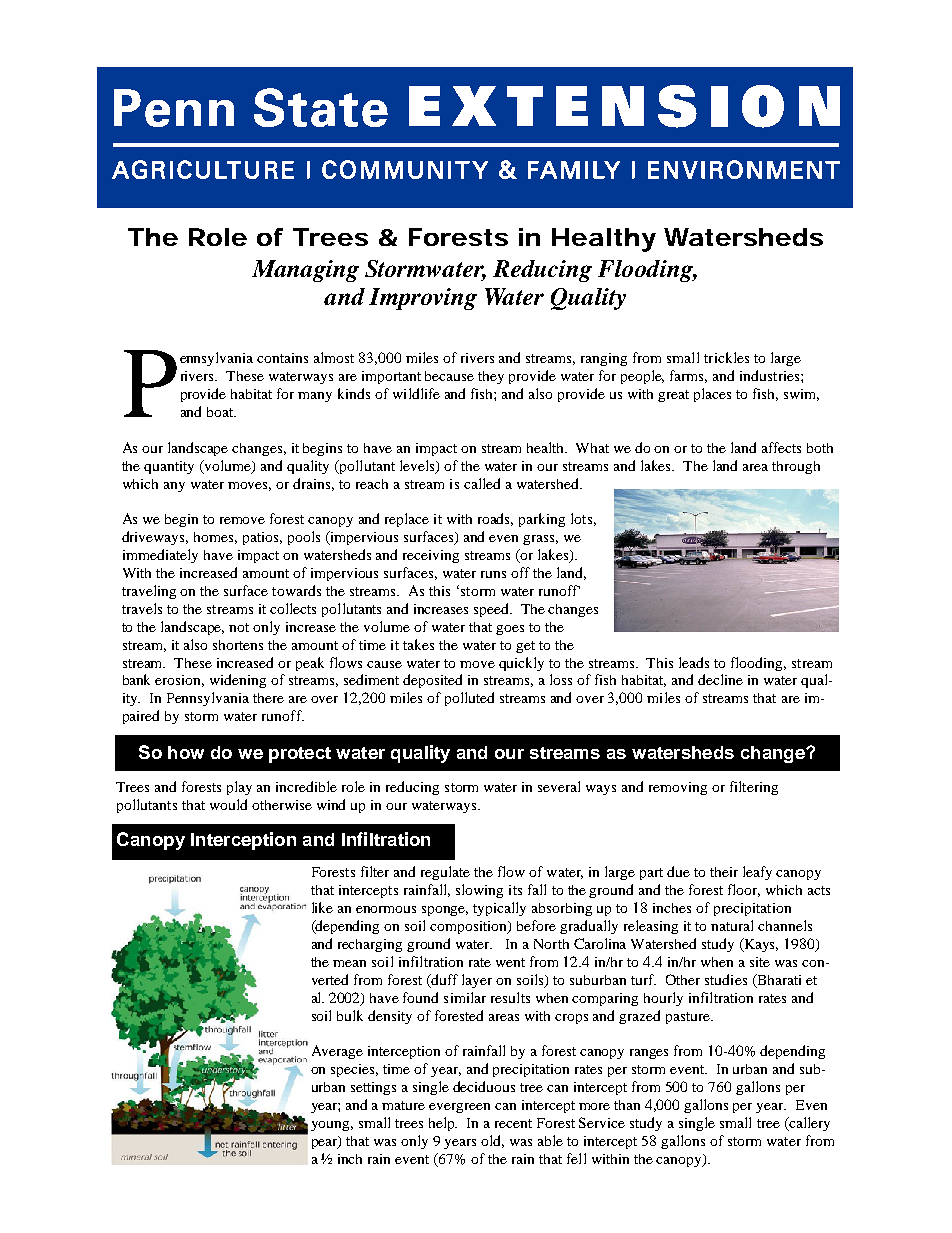 This screenshot has height=1233, width=952. Describe the element at coordinates (724, 872) in the screenshot. I see `their` at that location.
